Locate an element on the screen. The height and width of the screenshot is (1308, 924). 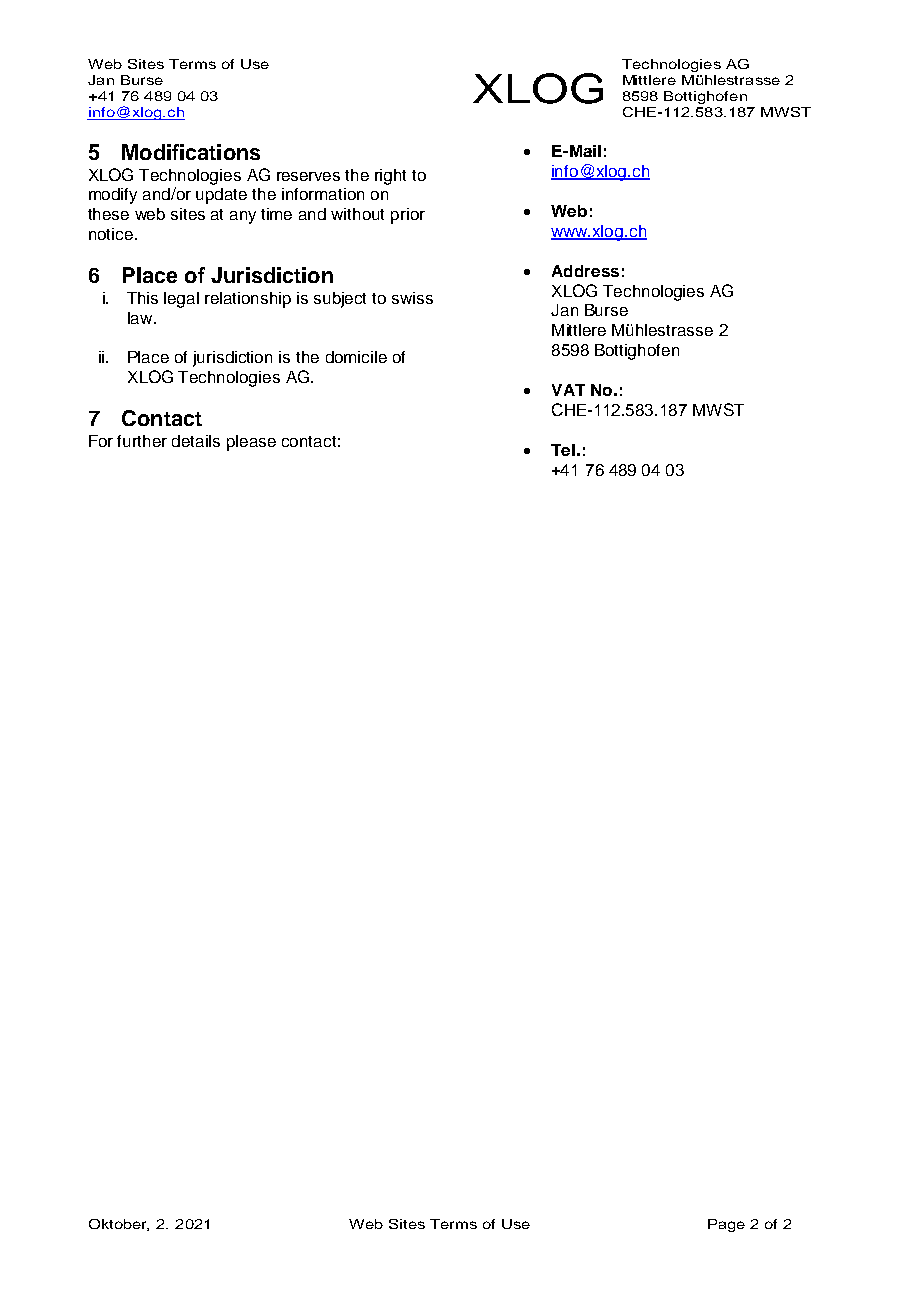
right is located at coordinates (390, 177).
